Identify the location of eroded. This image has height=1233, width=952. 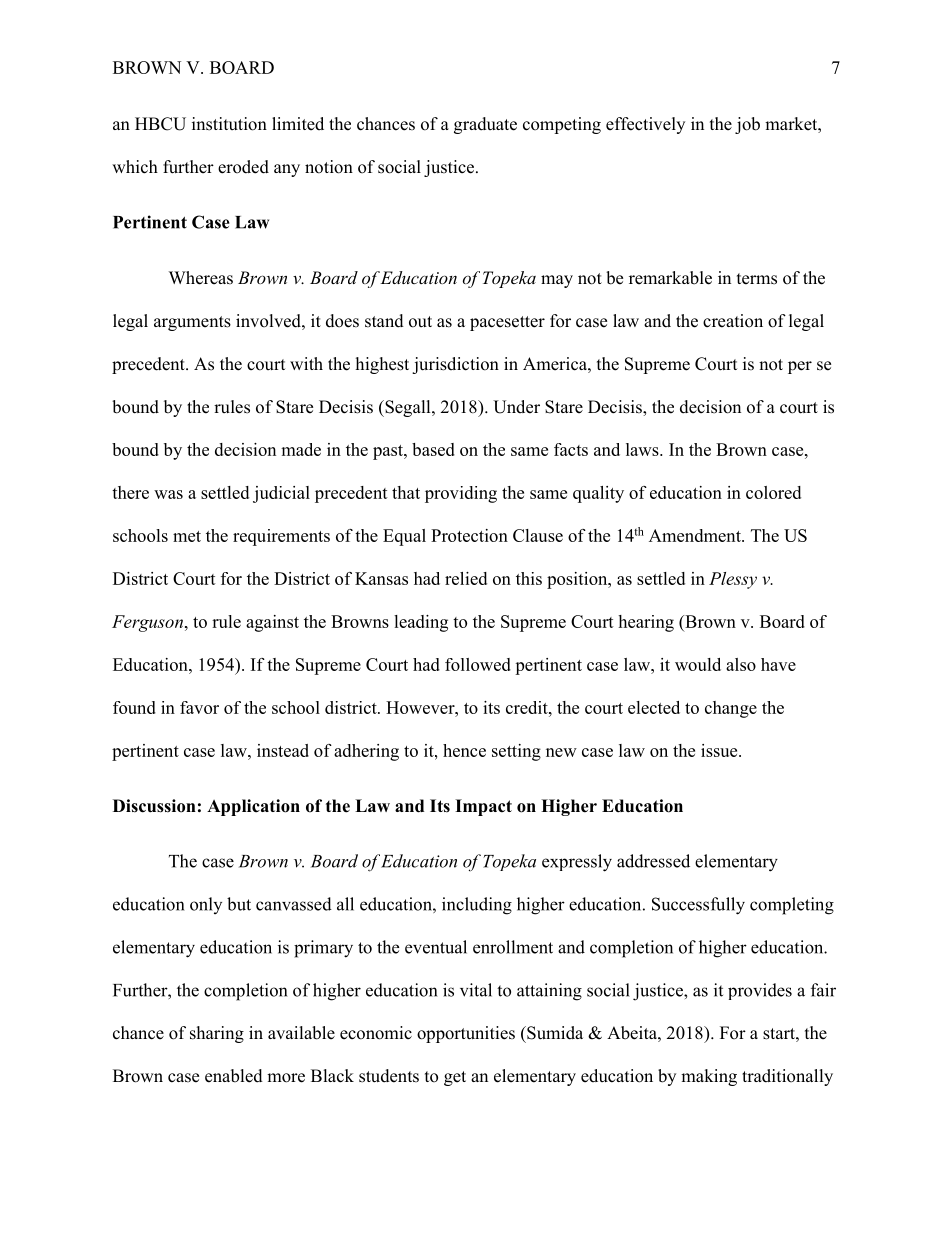
(243, 167).
